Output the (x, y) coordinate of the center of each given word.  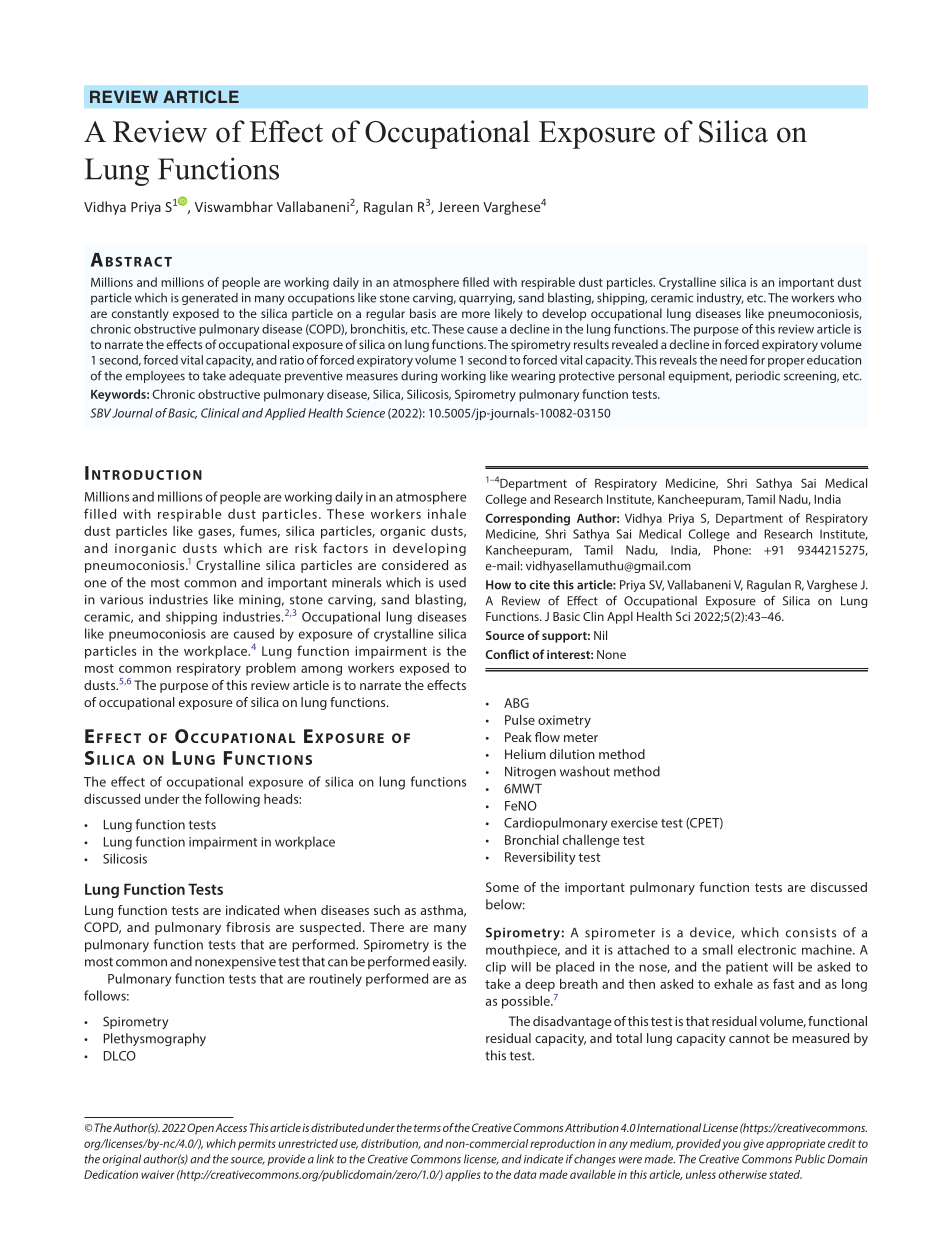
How (498, 585)
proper (786, 362)
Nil (600, 635)
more (476, 314)
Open (200, 1129)
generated (210, 299)
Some (502, 887)
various (121, 600)
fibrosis (248, 927)
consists (811, 933)
